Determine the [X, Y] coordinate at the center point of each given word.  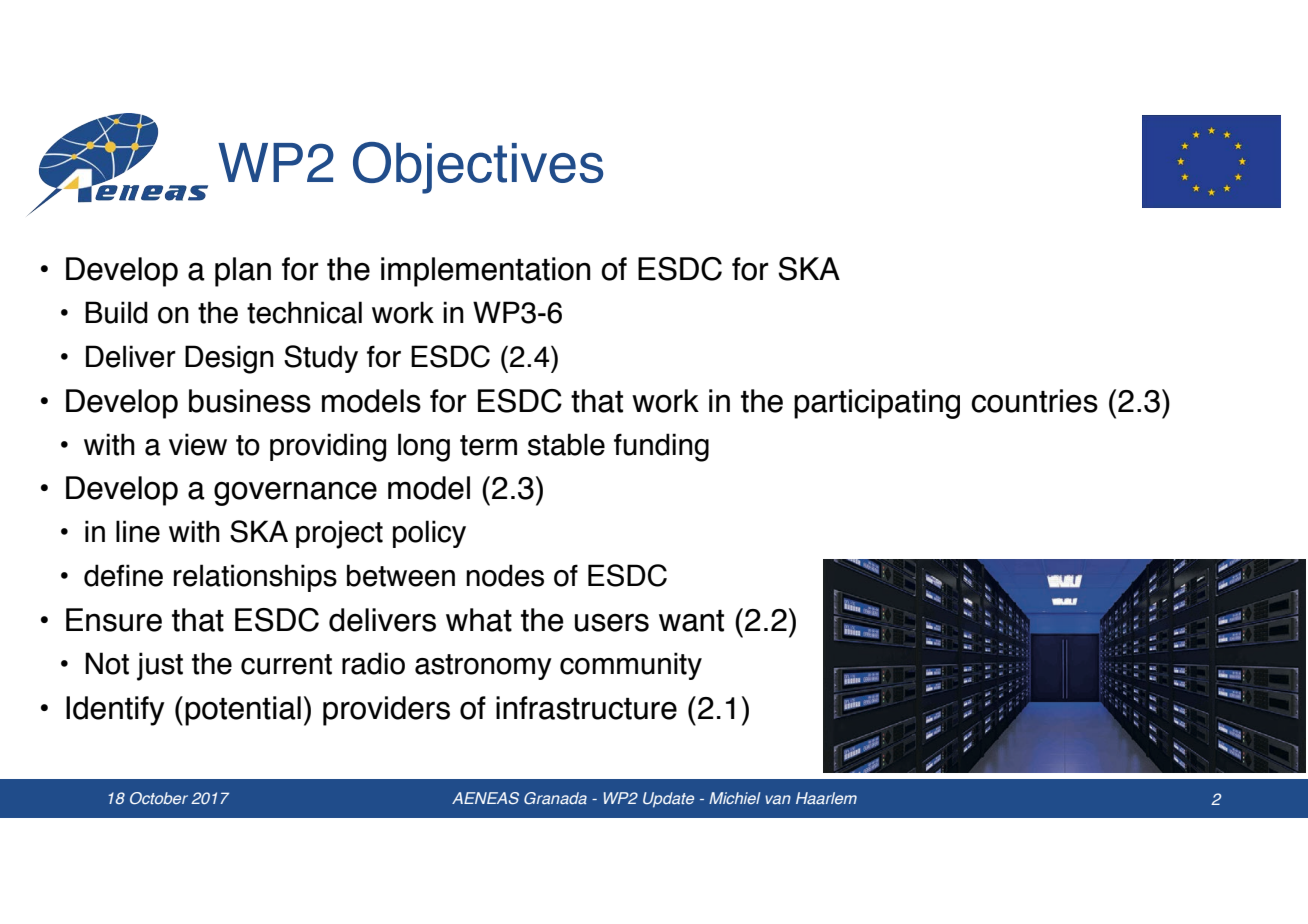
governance [295, 493]
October [159, 798]
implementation [486, 272]
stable [566, 444]
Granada [555, 798]
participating [877, 404]
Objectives [478, 168]
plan [243, 272]
